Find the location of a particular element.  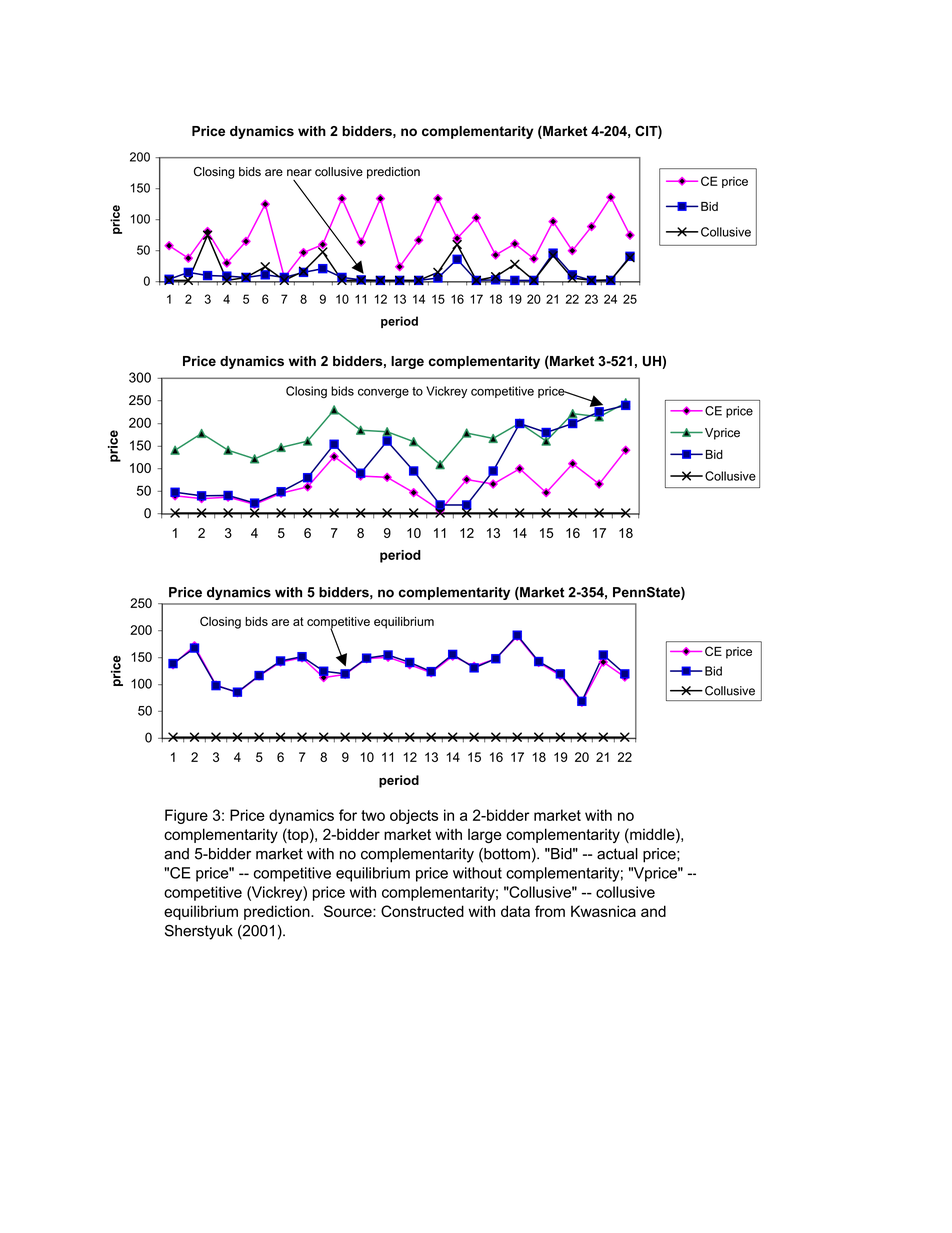

near is located at coordinates (299, 173).
